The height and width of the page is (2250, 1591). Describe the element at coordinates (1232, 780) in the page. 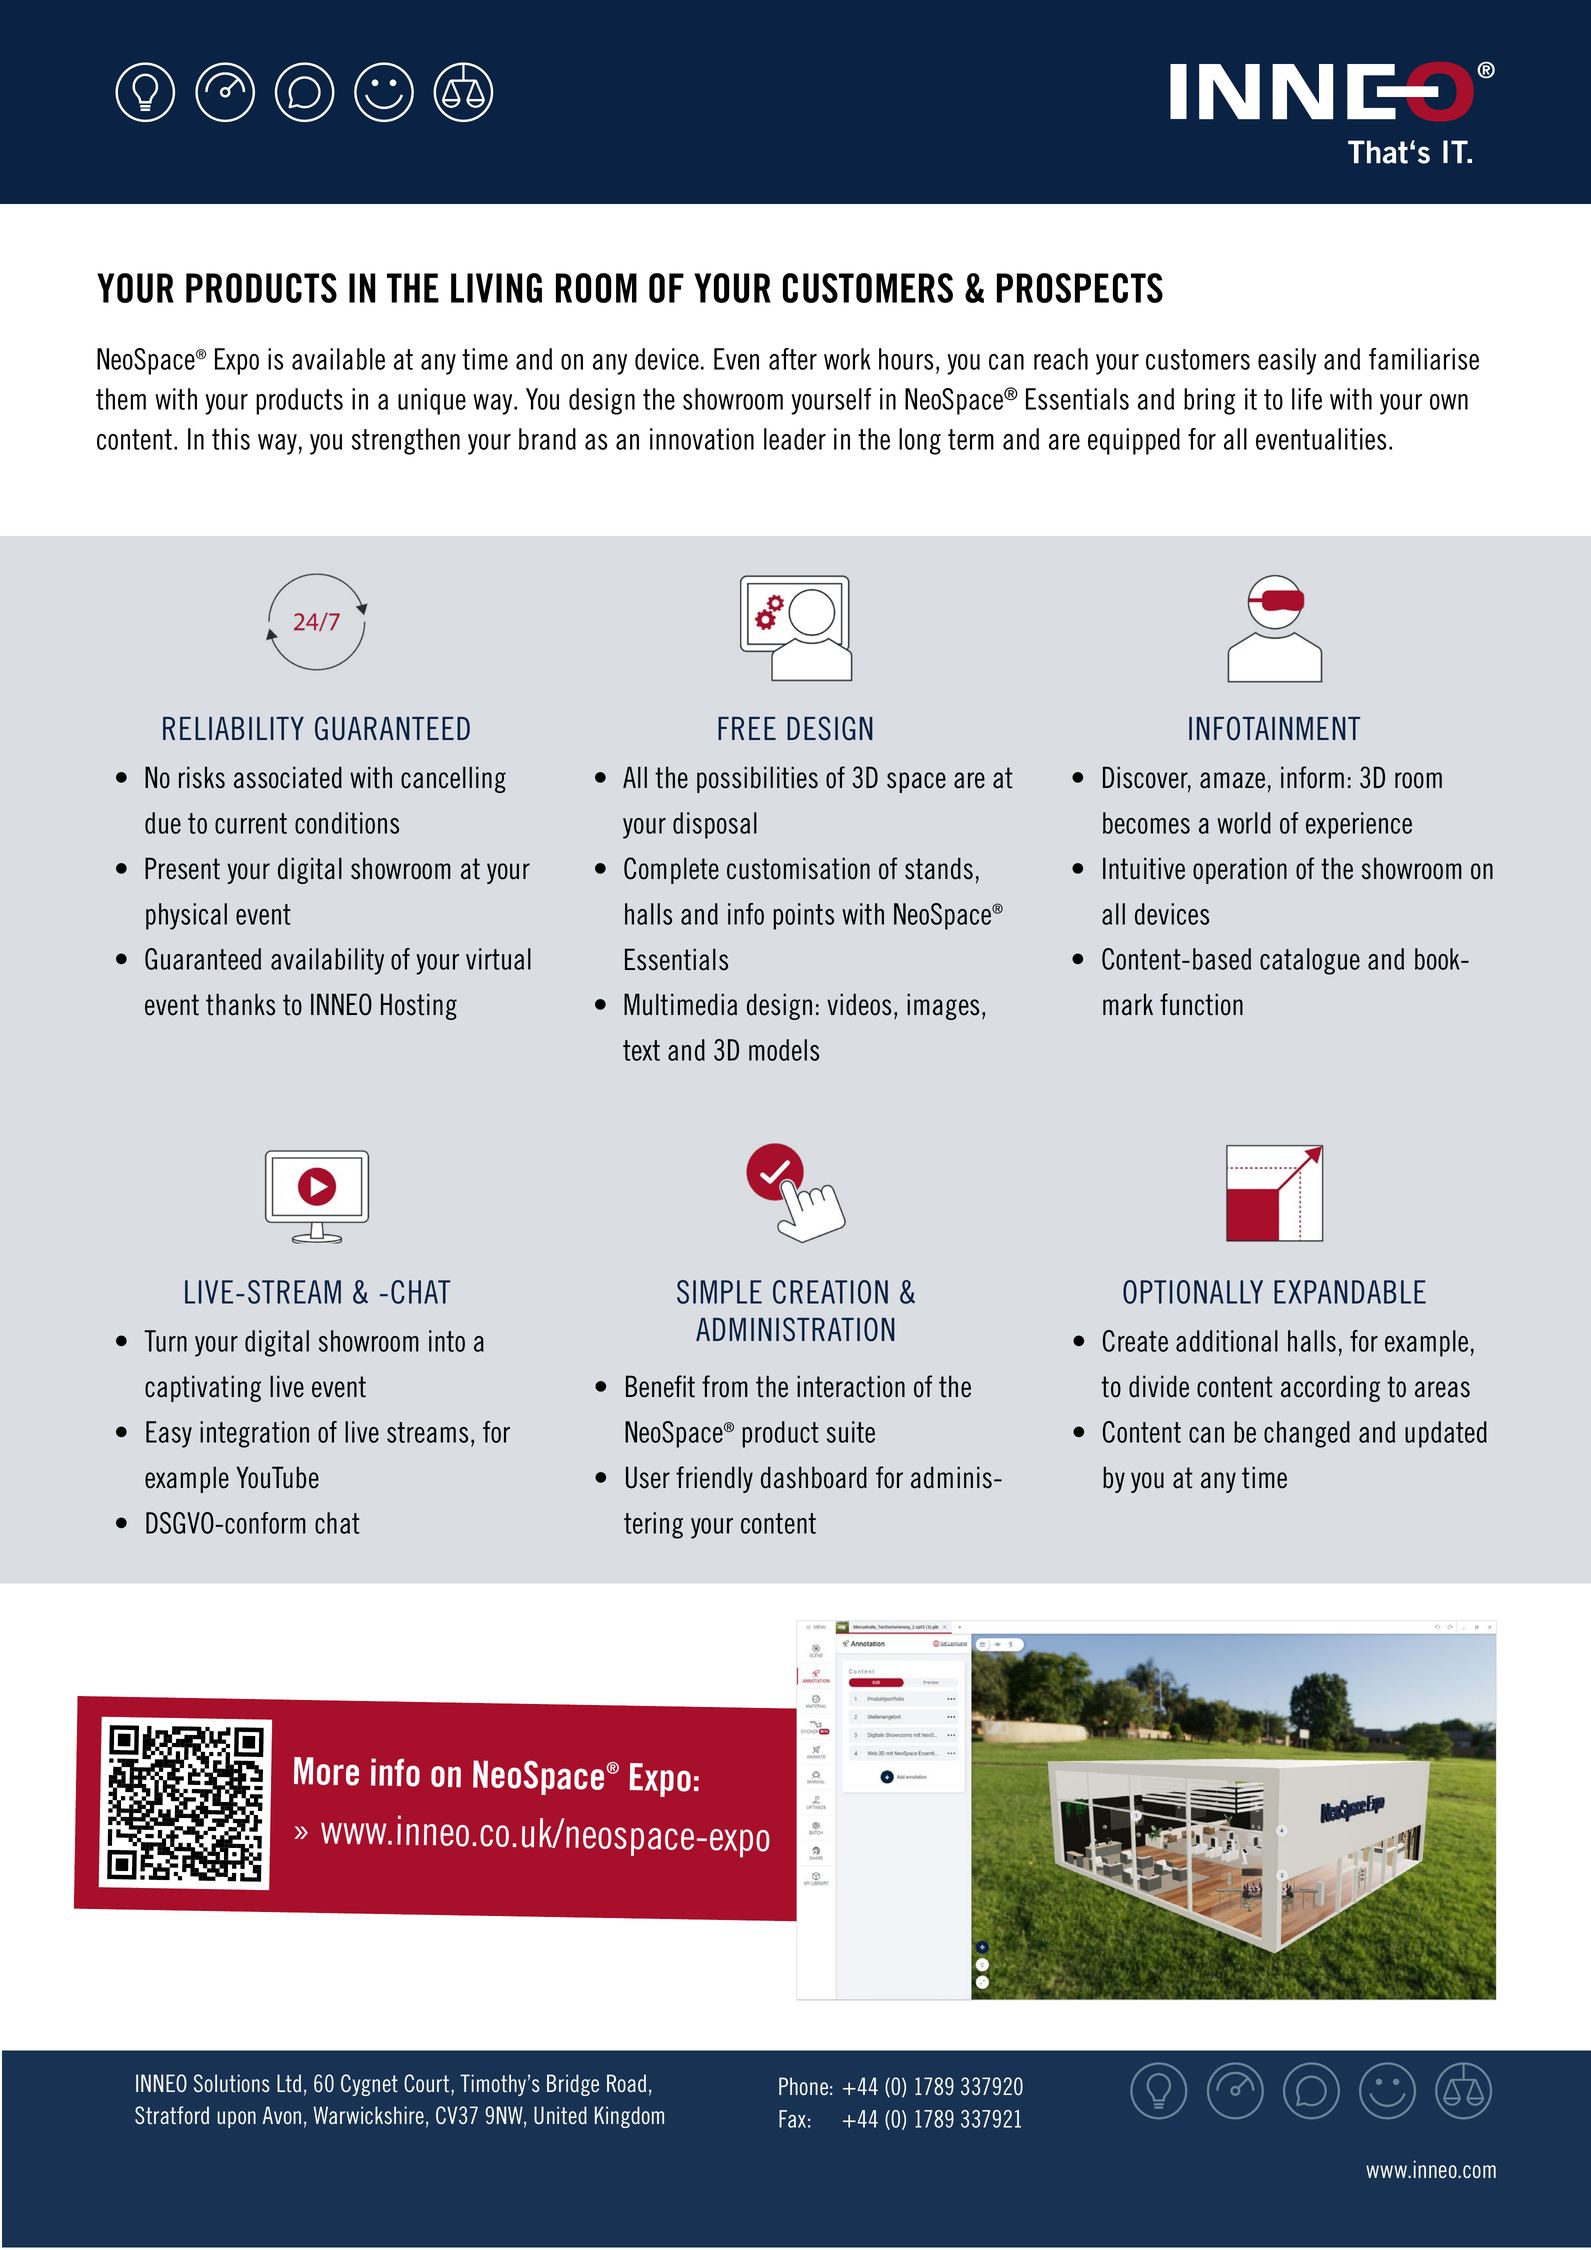

I see `amaze` at that location.
